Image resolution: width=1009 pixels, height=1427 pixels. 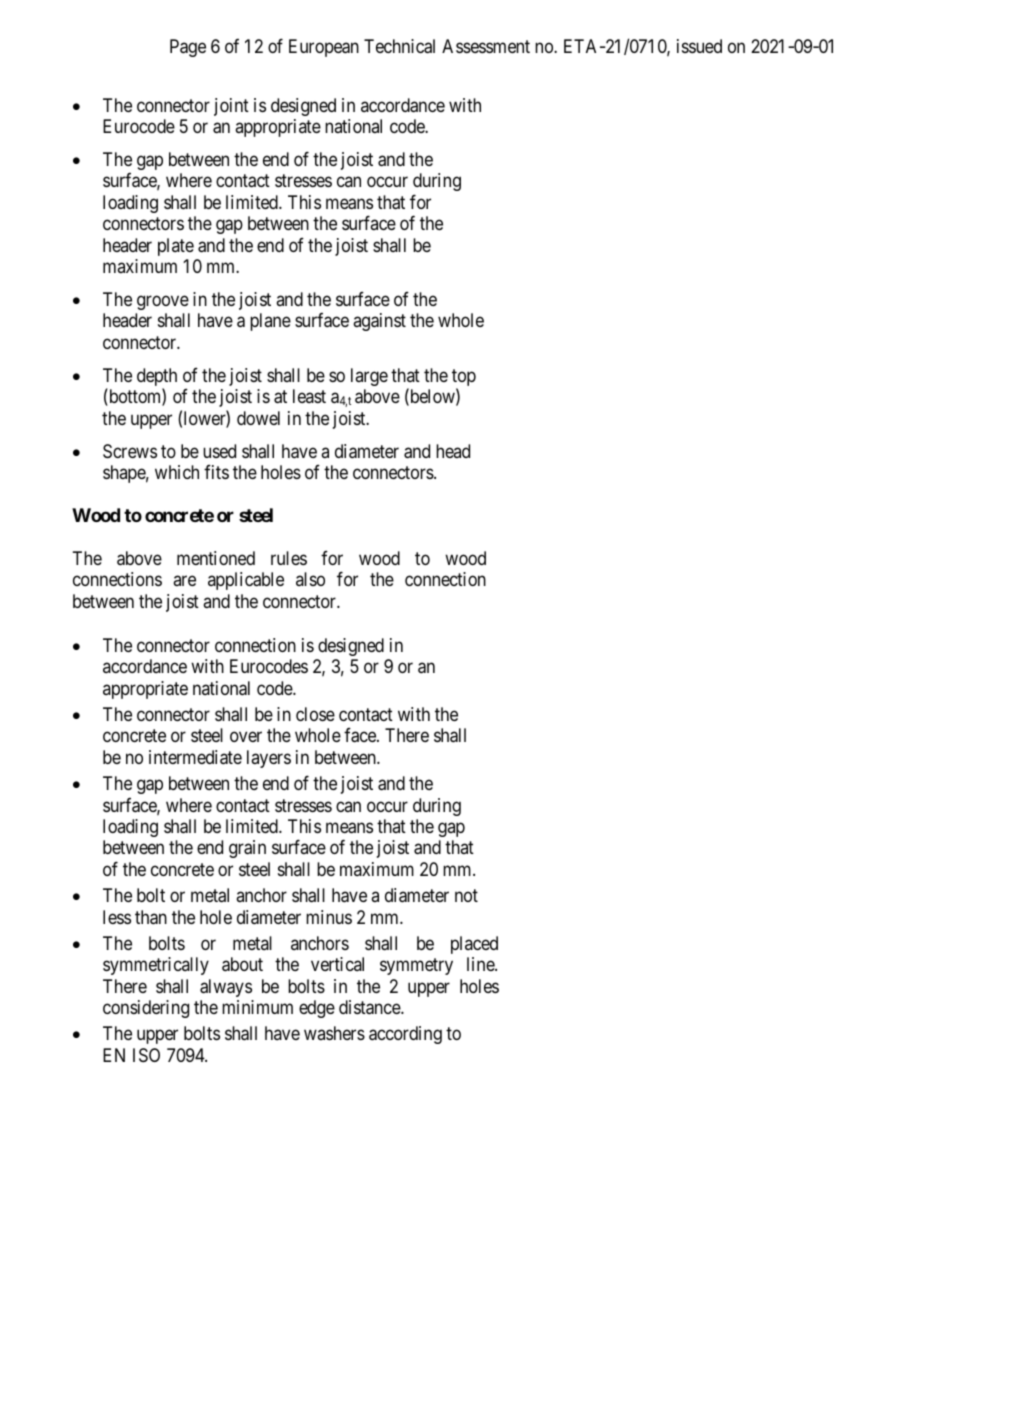 I want to click on Technical, so click(x=399, y=46).
